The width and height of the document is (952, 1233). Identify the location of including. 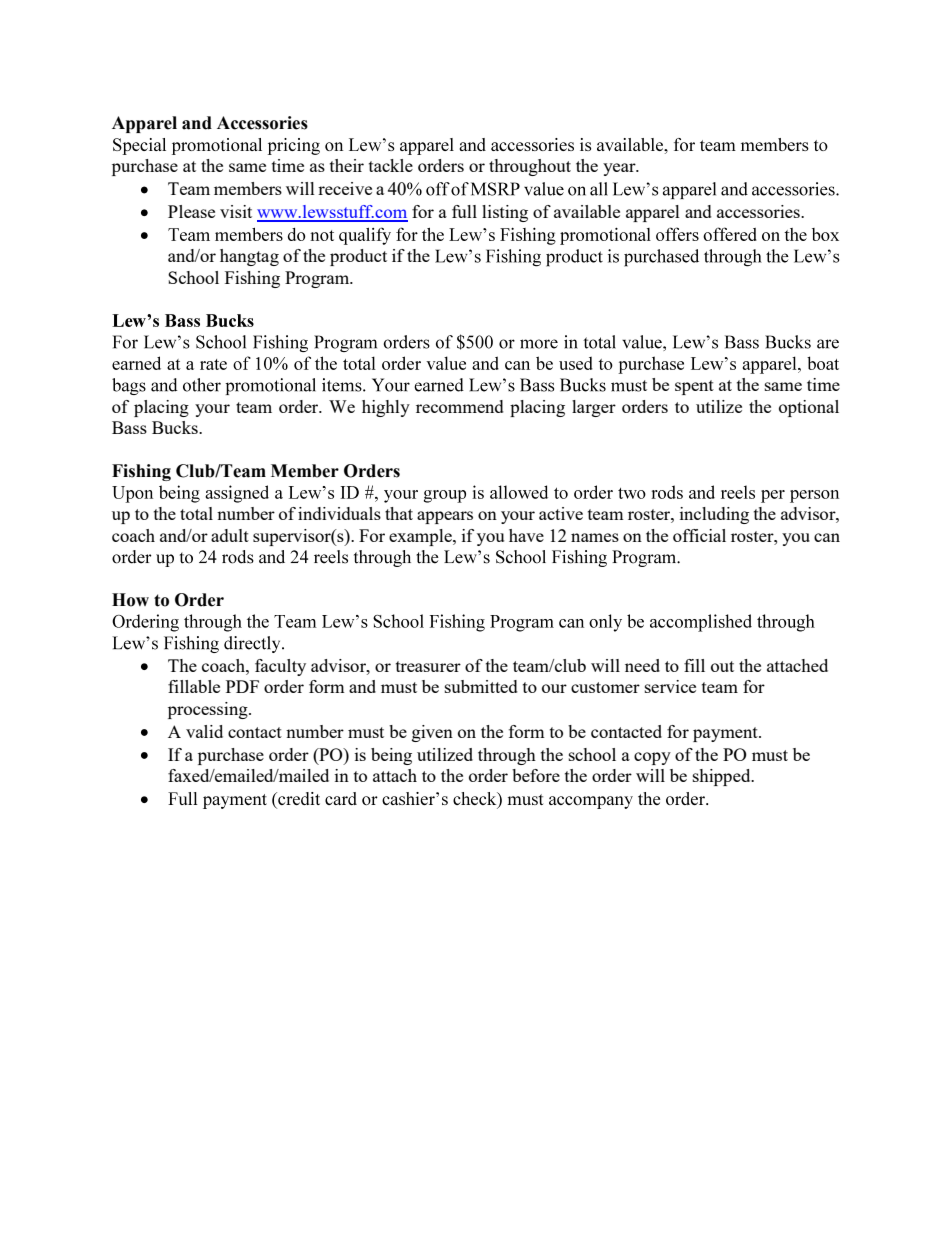
(714, 515).
